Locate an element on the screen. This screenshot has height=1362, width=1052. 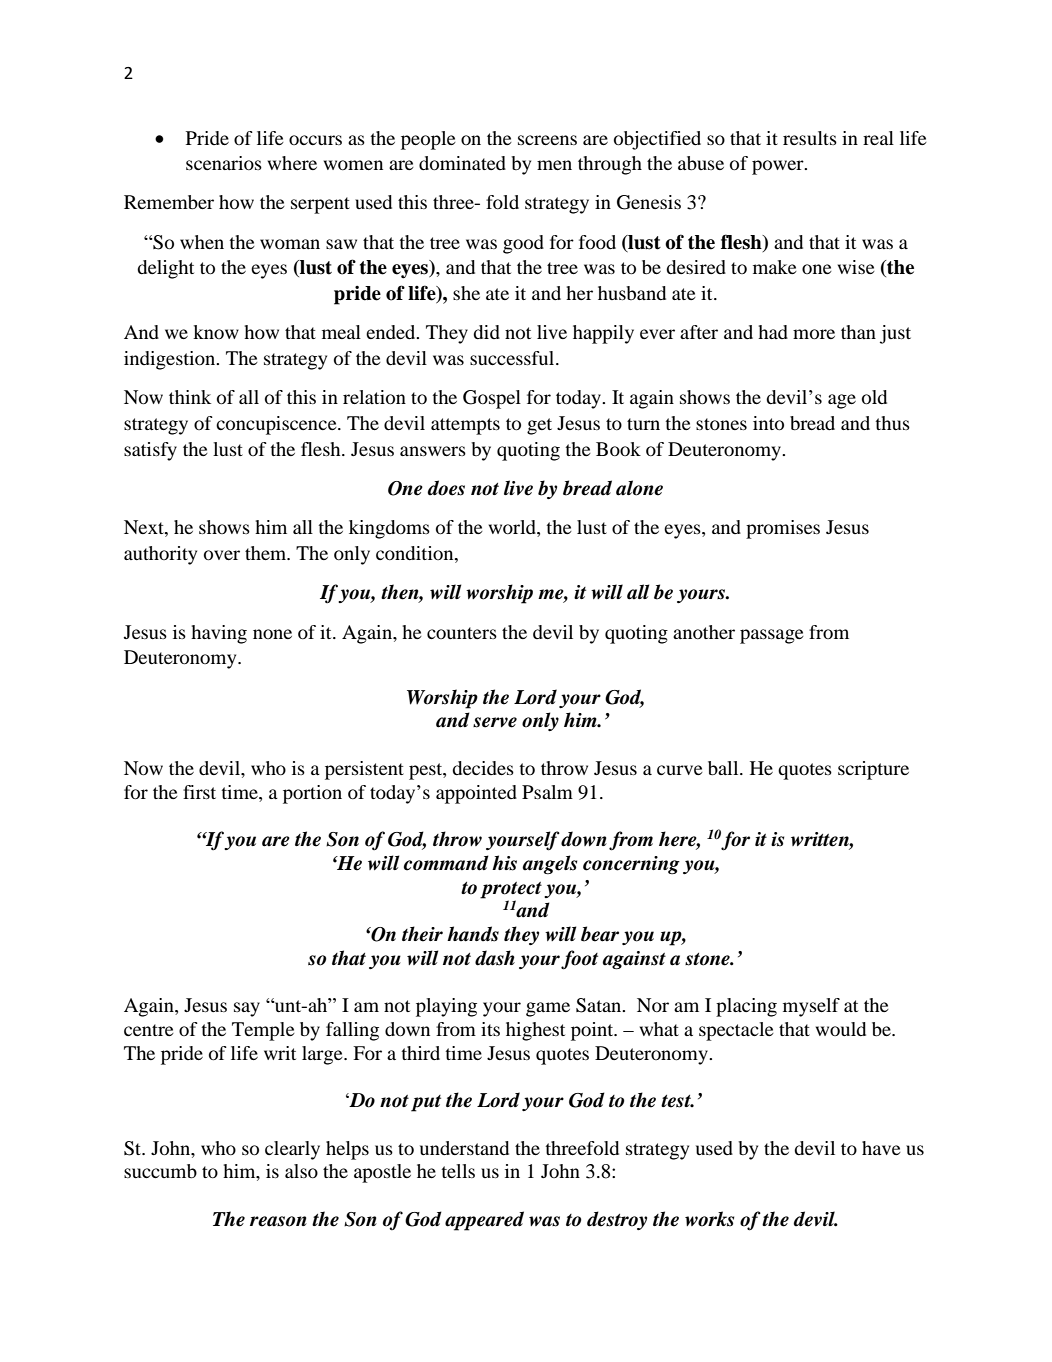
reason is located at coordinates (278, 1221).
